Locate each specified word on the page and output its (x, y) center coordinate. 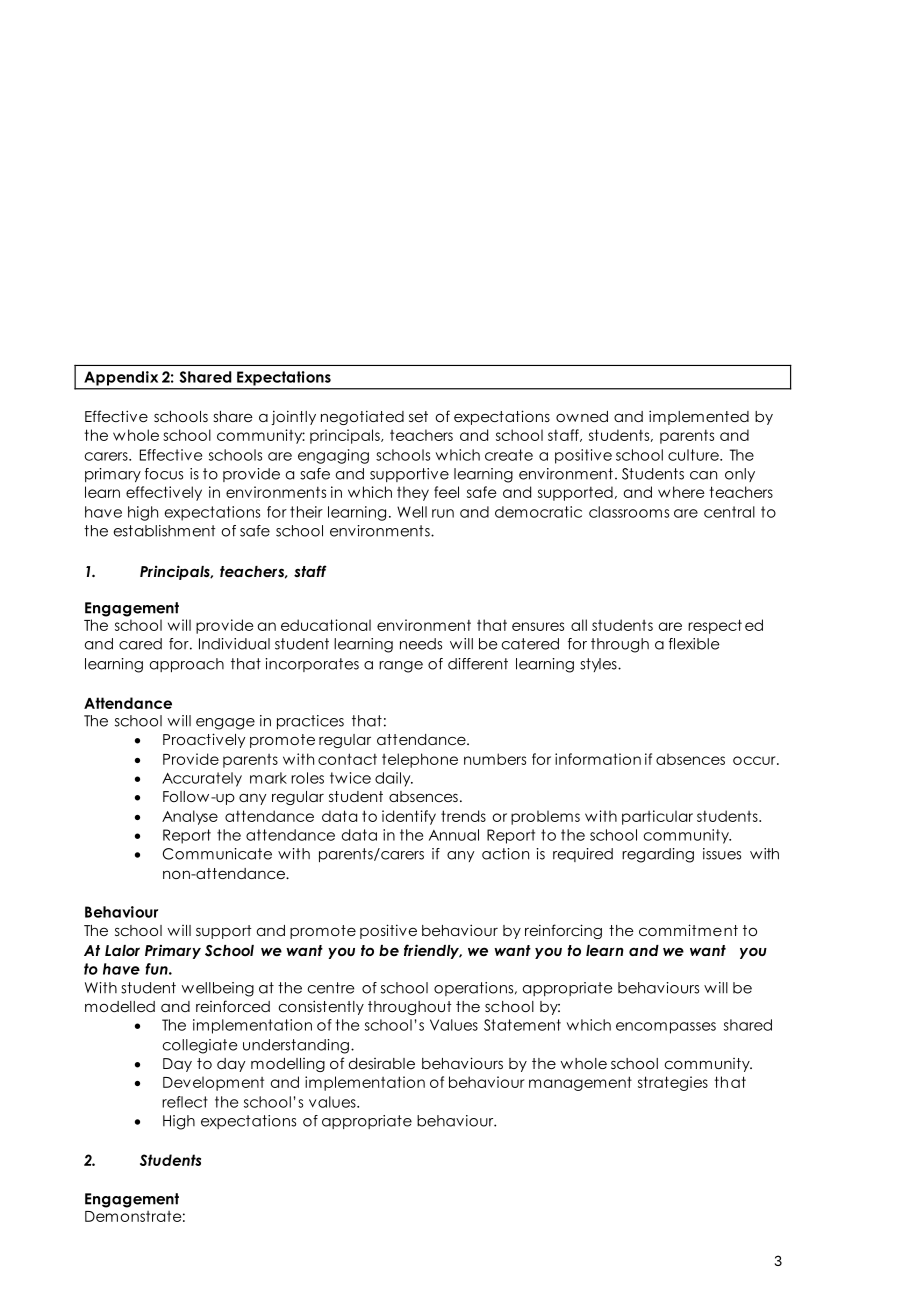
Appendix (121, 378)
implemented (699, 417)
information (598, 759)
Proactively (204, 740)
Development (213, 1083)
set (418, 416)
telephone (420, 760)
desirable (382, 1063)
